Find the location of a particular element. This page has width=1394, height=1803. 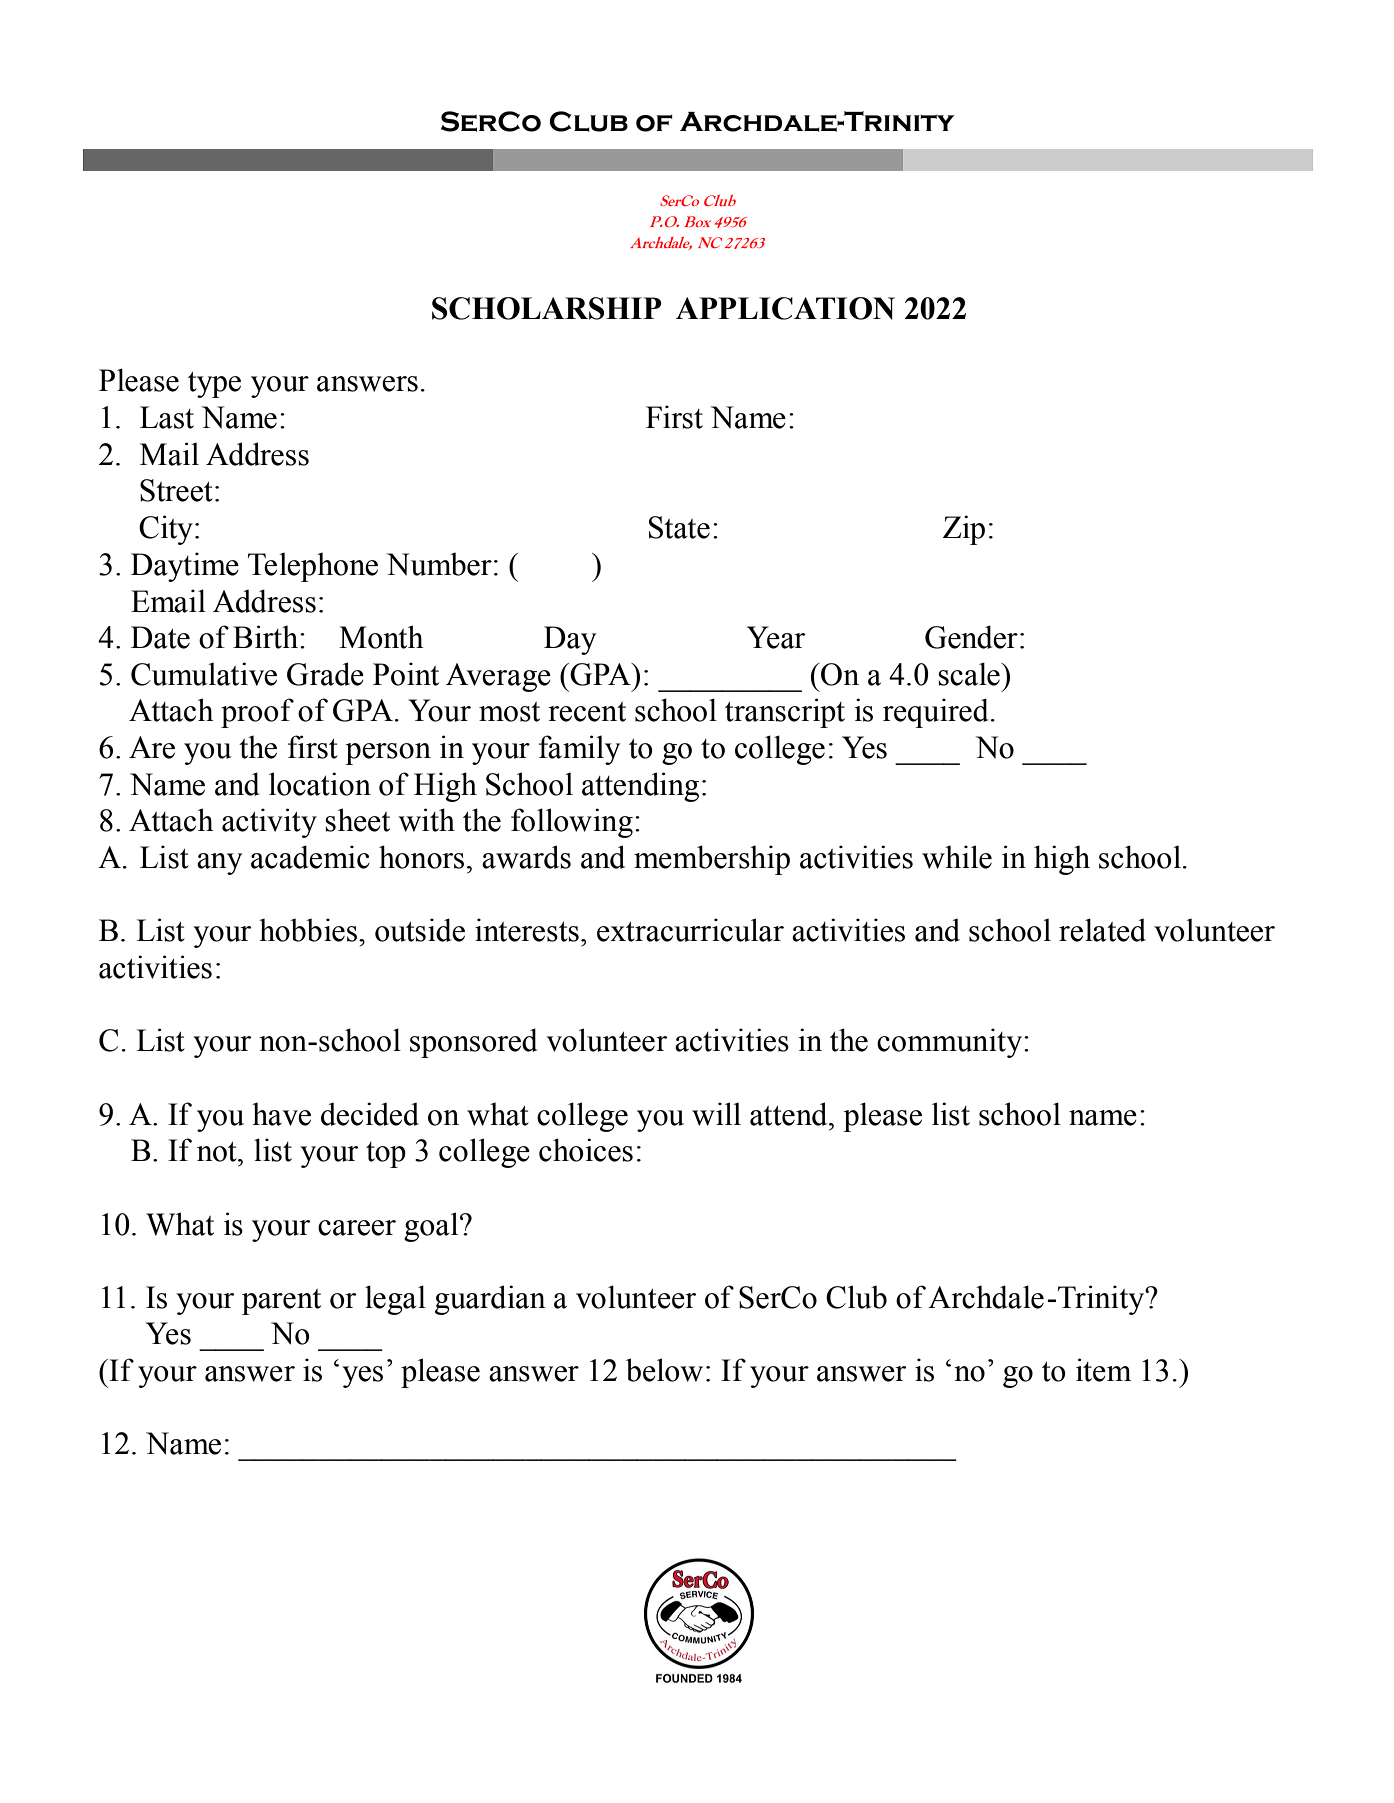

community is located at coordinates (951, 1043).
